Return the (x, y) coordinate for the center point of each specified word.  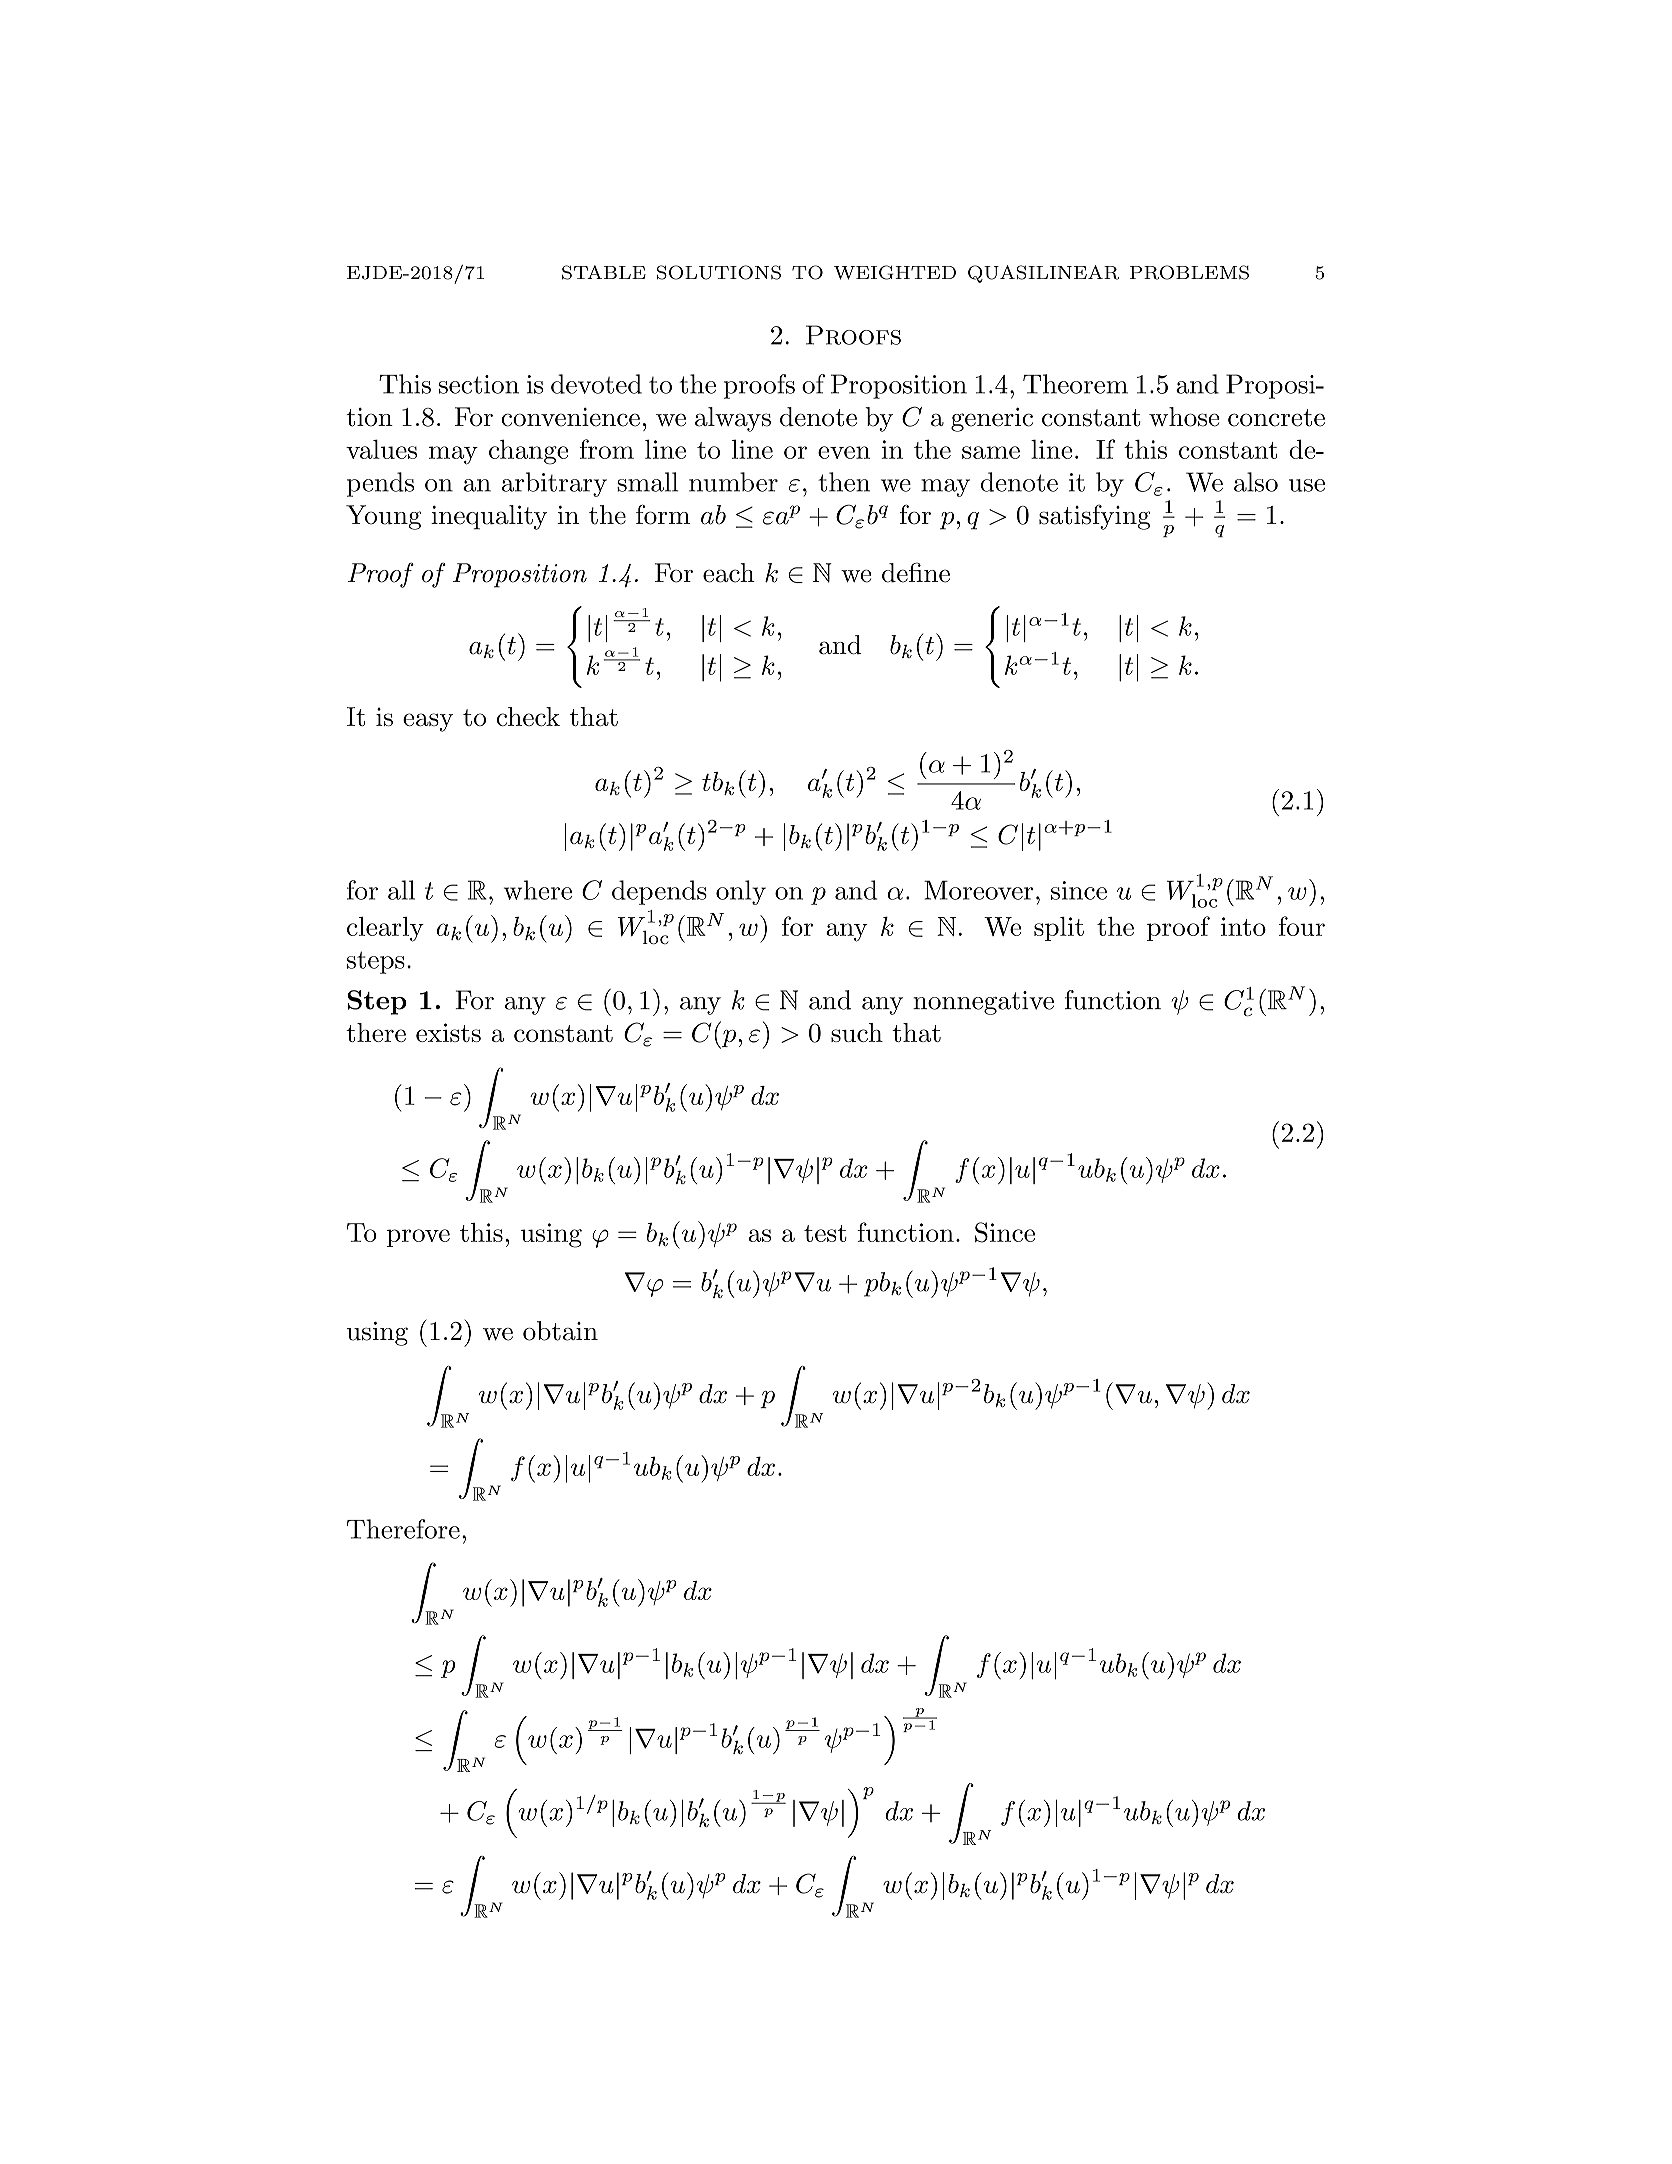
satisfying (1095, 517)
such (857, 1032)
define (916, 572)
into (1243, 926)
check (528, 716)
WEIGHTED (895, 272)
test (825, 1233)
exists (448, 1032)
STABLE (604, 272)
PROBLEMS (1189, 272)
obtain (560, 1331)
